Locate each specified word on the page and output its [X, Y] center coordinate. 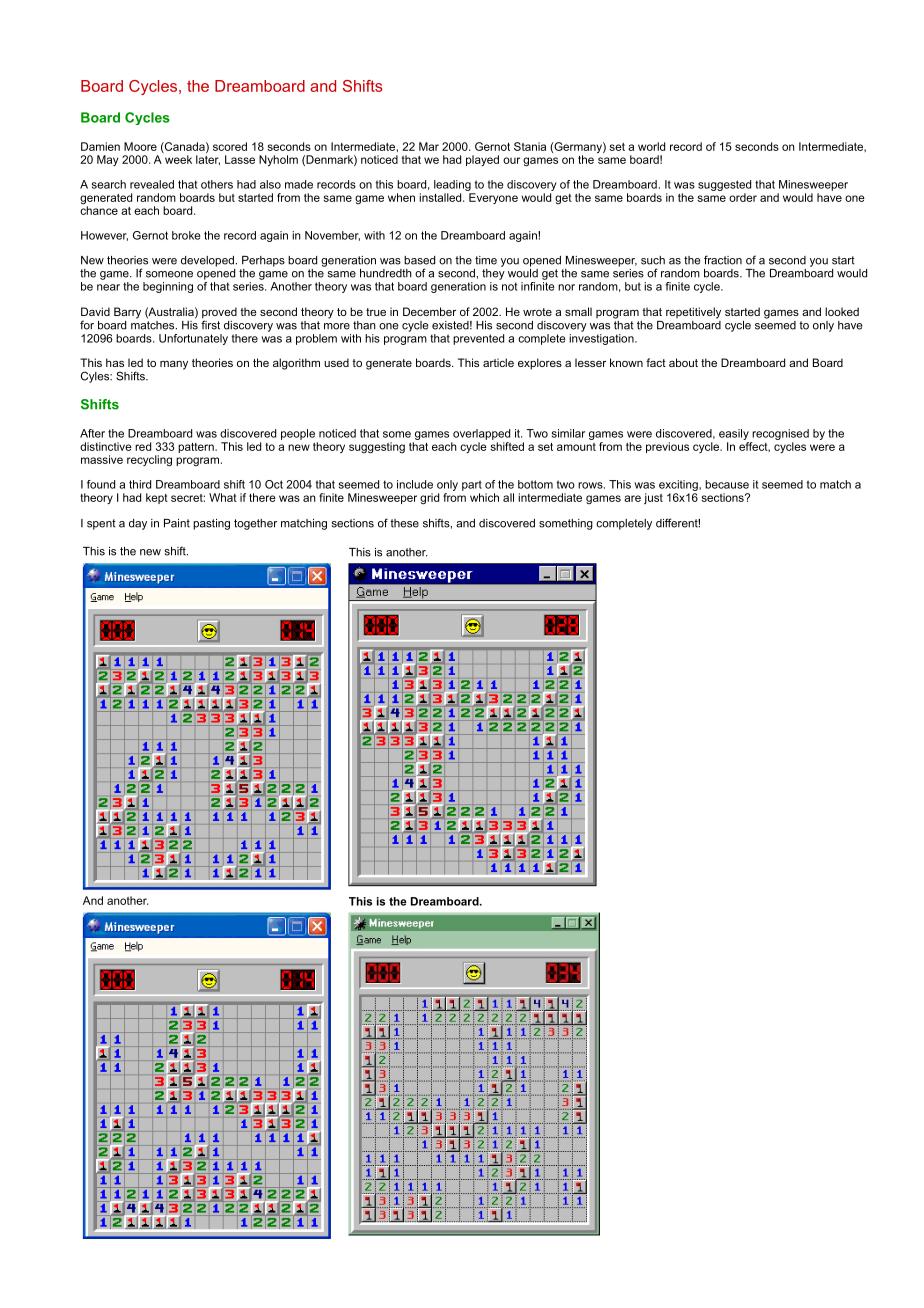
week [178, 159]
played [482, 160]
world [651, 146]
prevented [478, 339]
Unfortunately [193, 339]
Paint [177, 523]
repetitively [693, 313]
